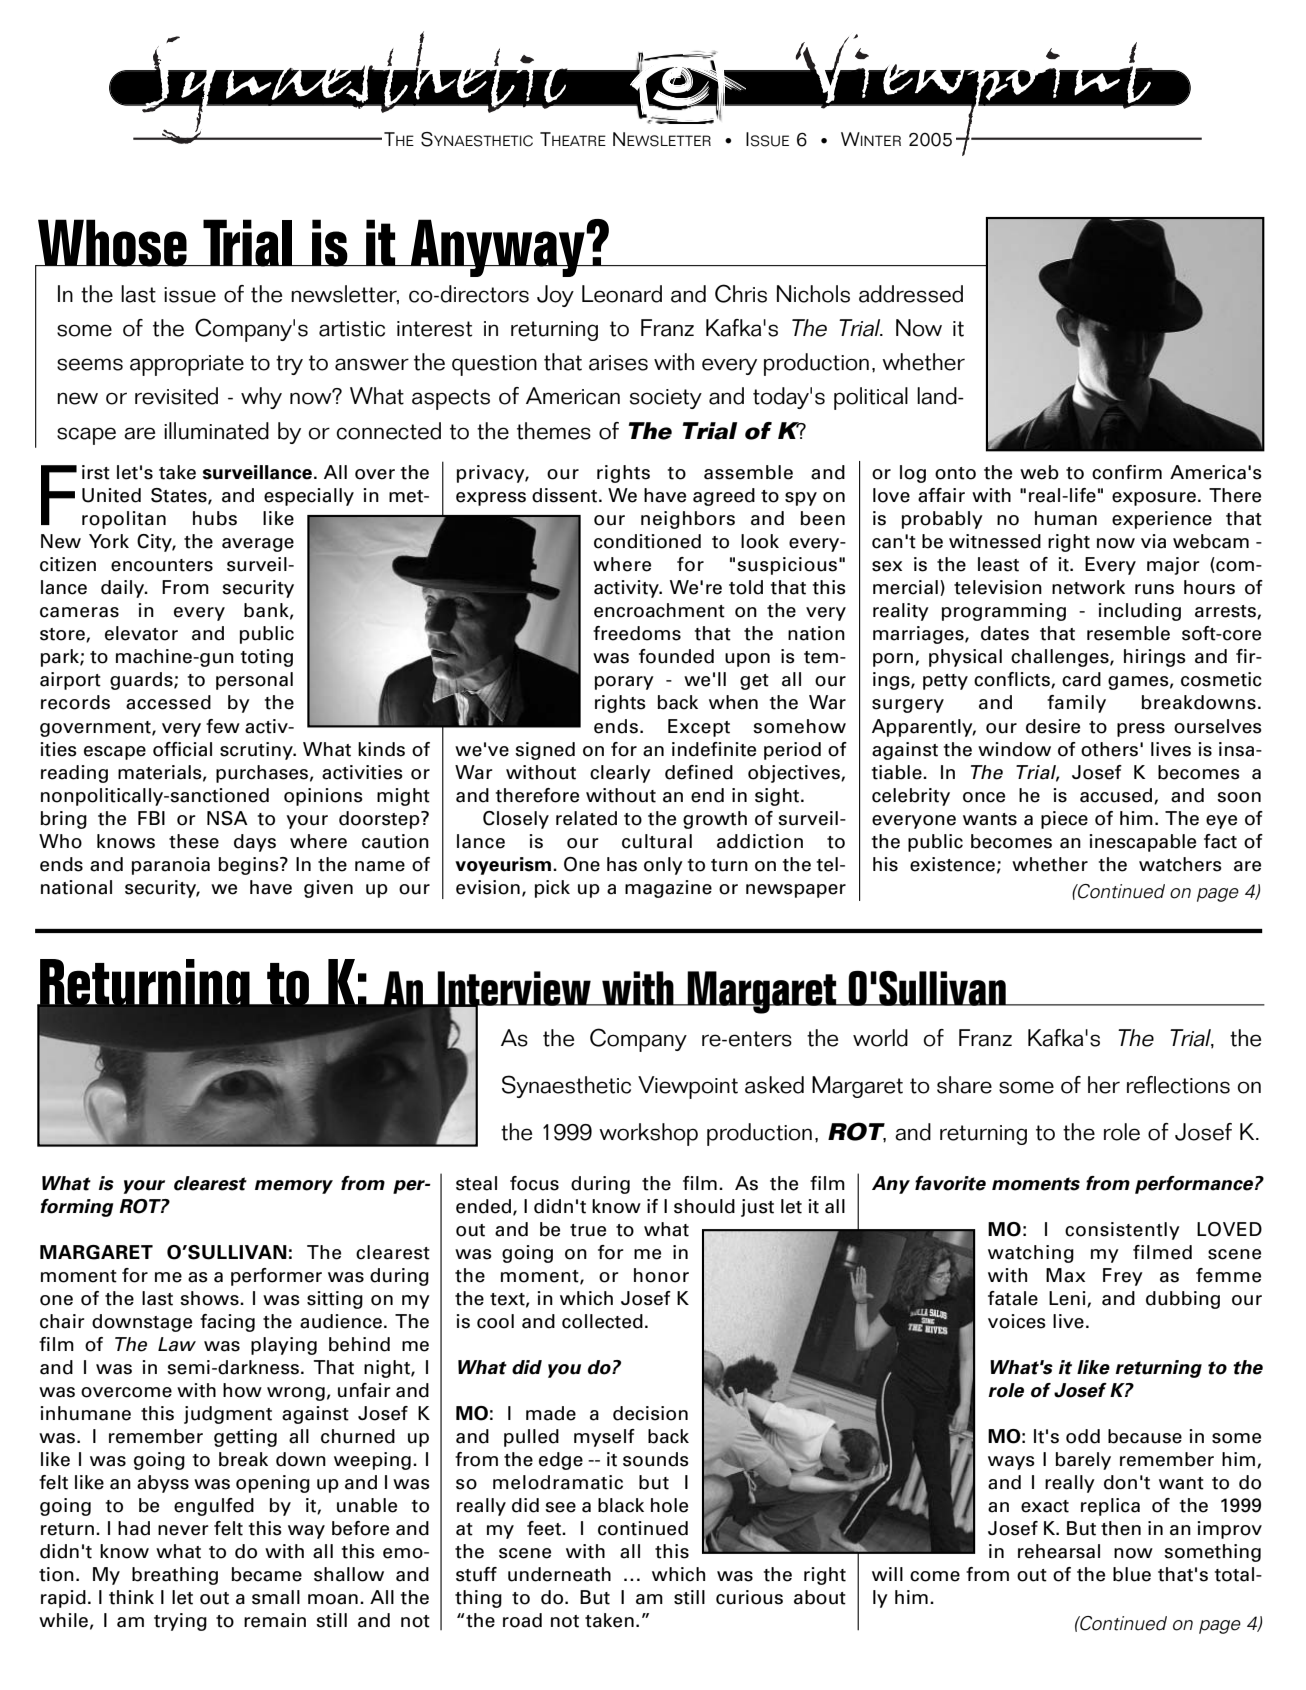 The image size is (1306, 1690). Describe the element at coordinates (1122, 1231) in the document. I see `consistently` at that location.
